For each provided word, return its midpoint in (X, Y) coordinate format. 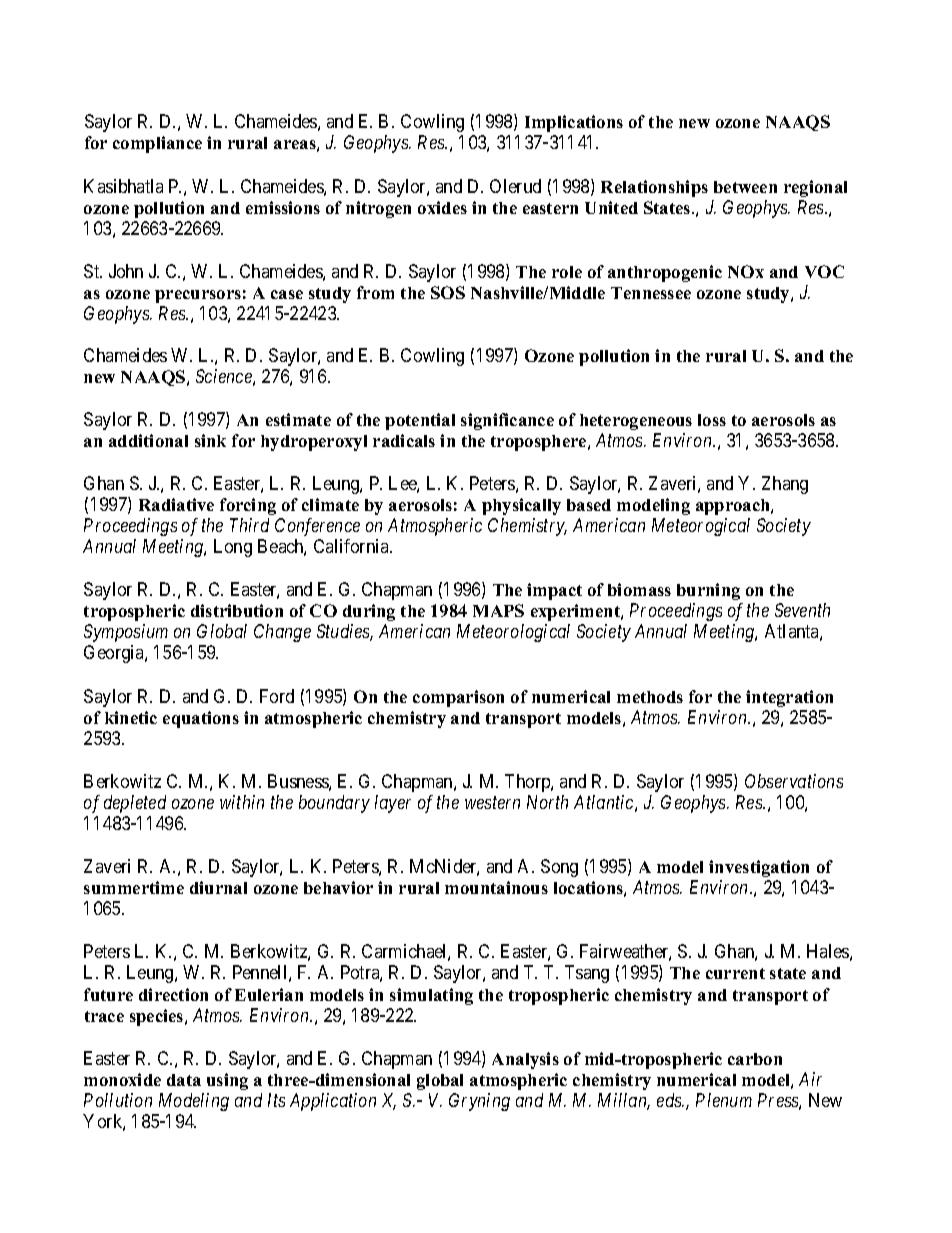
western (492, 803)
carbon (755, 1059)
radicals (404, 440)
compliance (157, 144)
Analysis (525, 1060)
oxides (442, 207)
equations (201, 719)
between (745, 187)
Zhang (785, 485)
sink (210, 440)
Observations (794, 781)
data (184, 1080)
